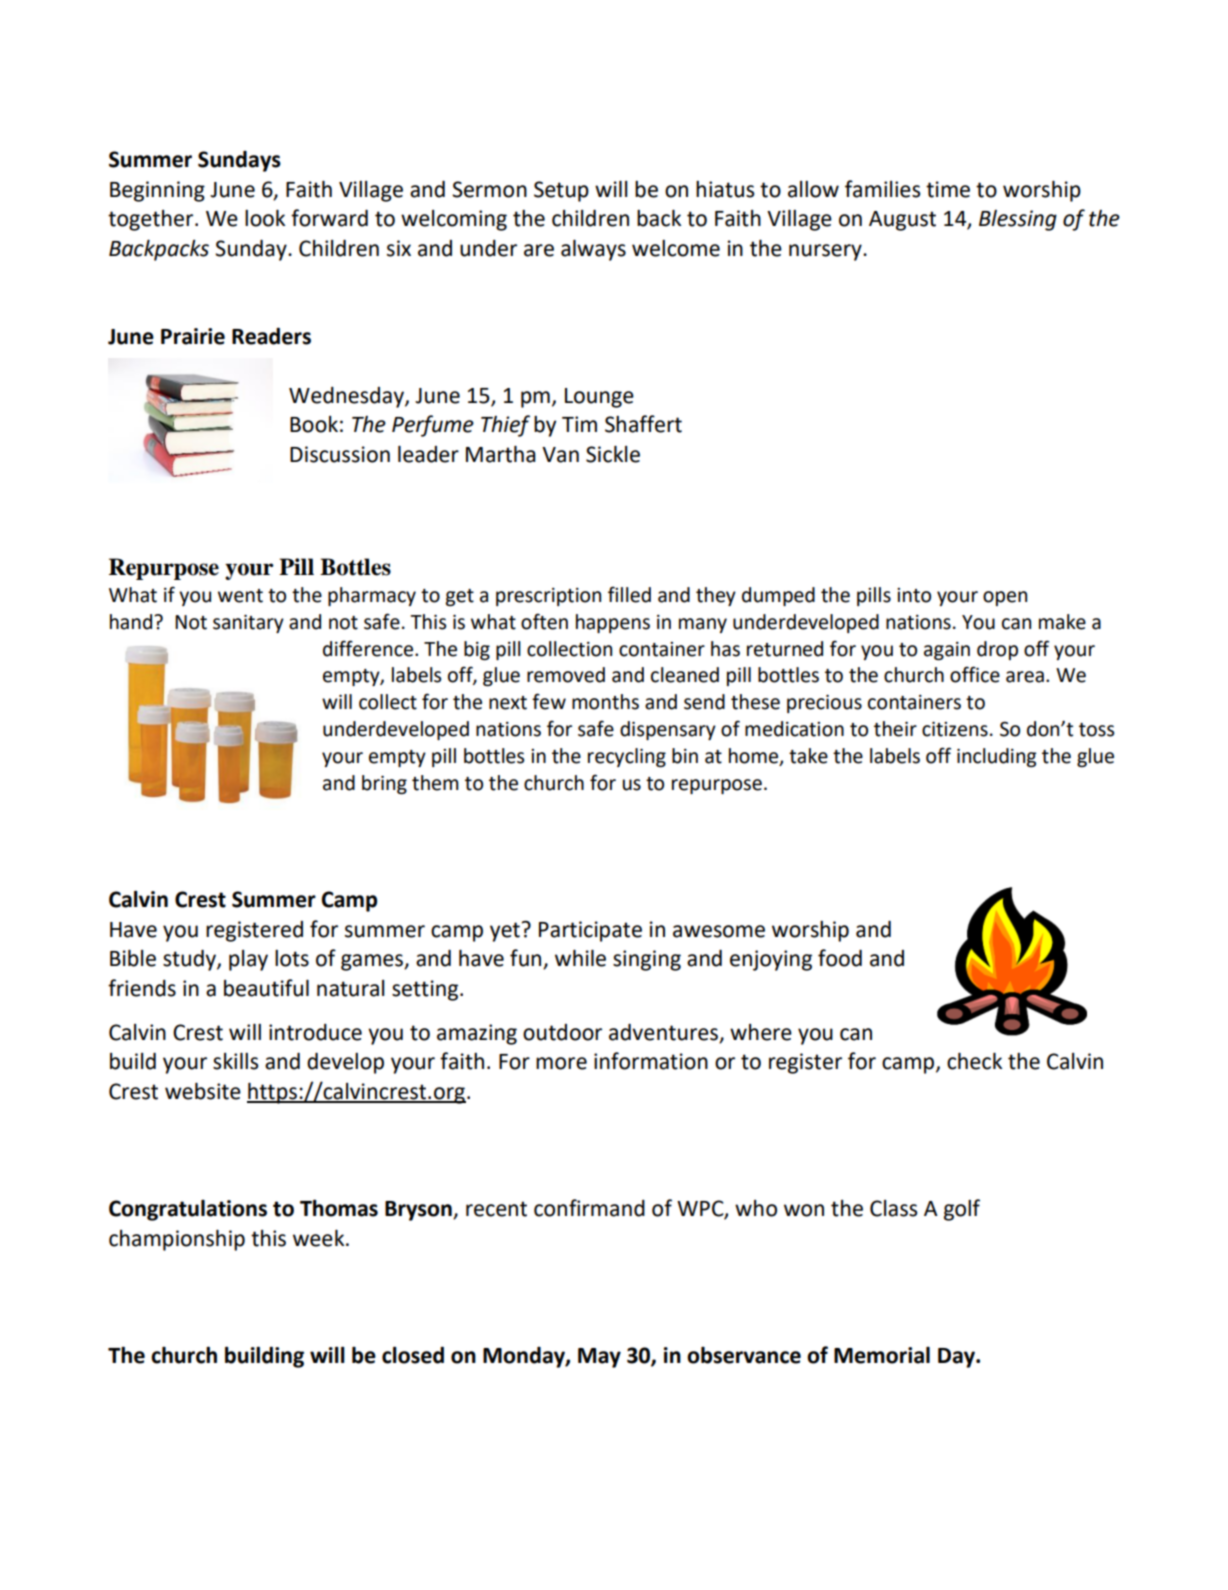  Describe the element at coordinates (840, 958) in the document. I see `food` at that location.
